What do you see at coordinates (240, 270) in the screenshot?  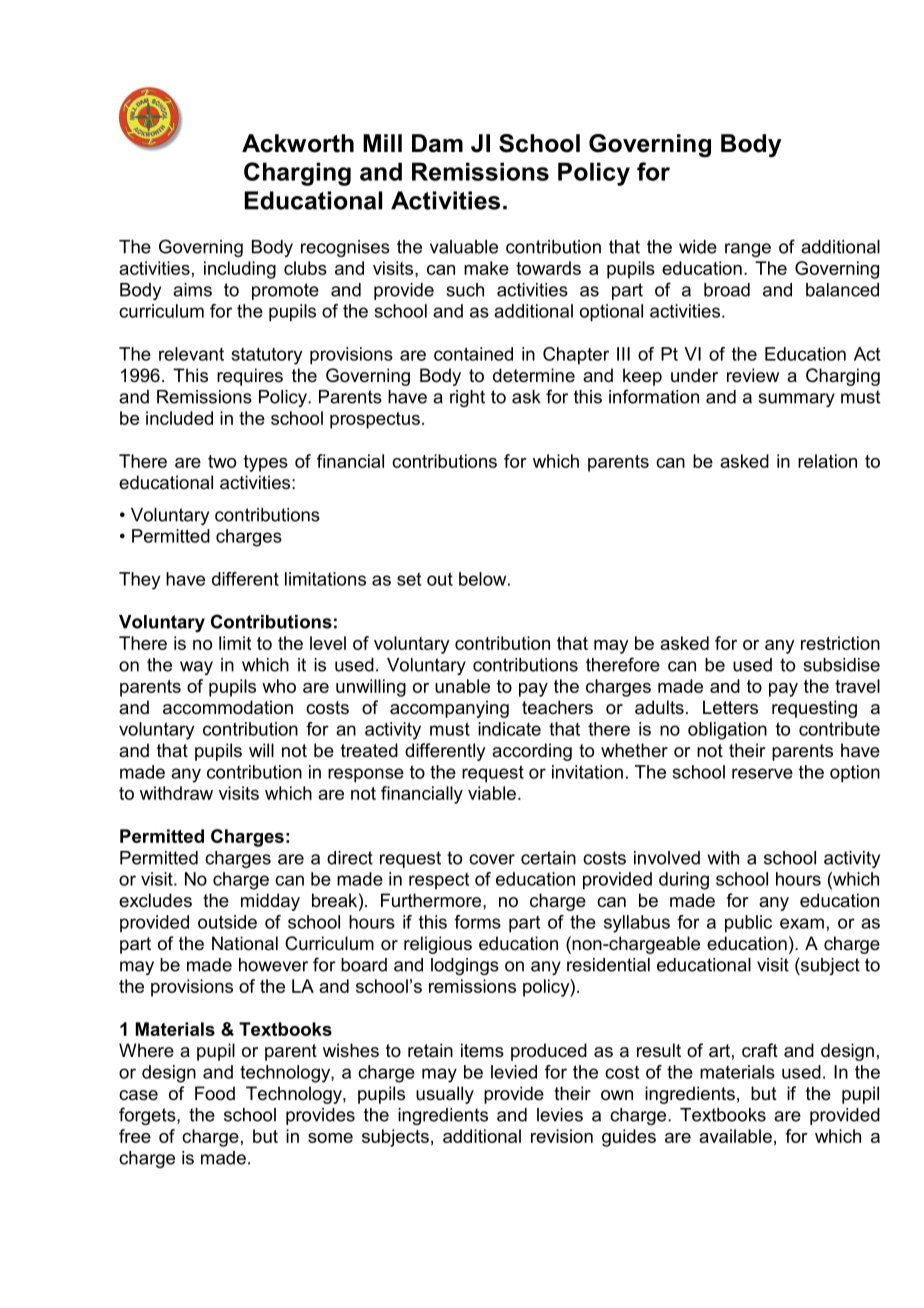 I see `including` at bounding box center [240, 270].
